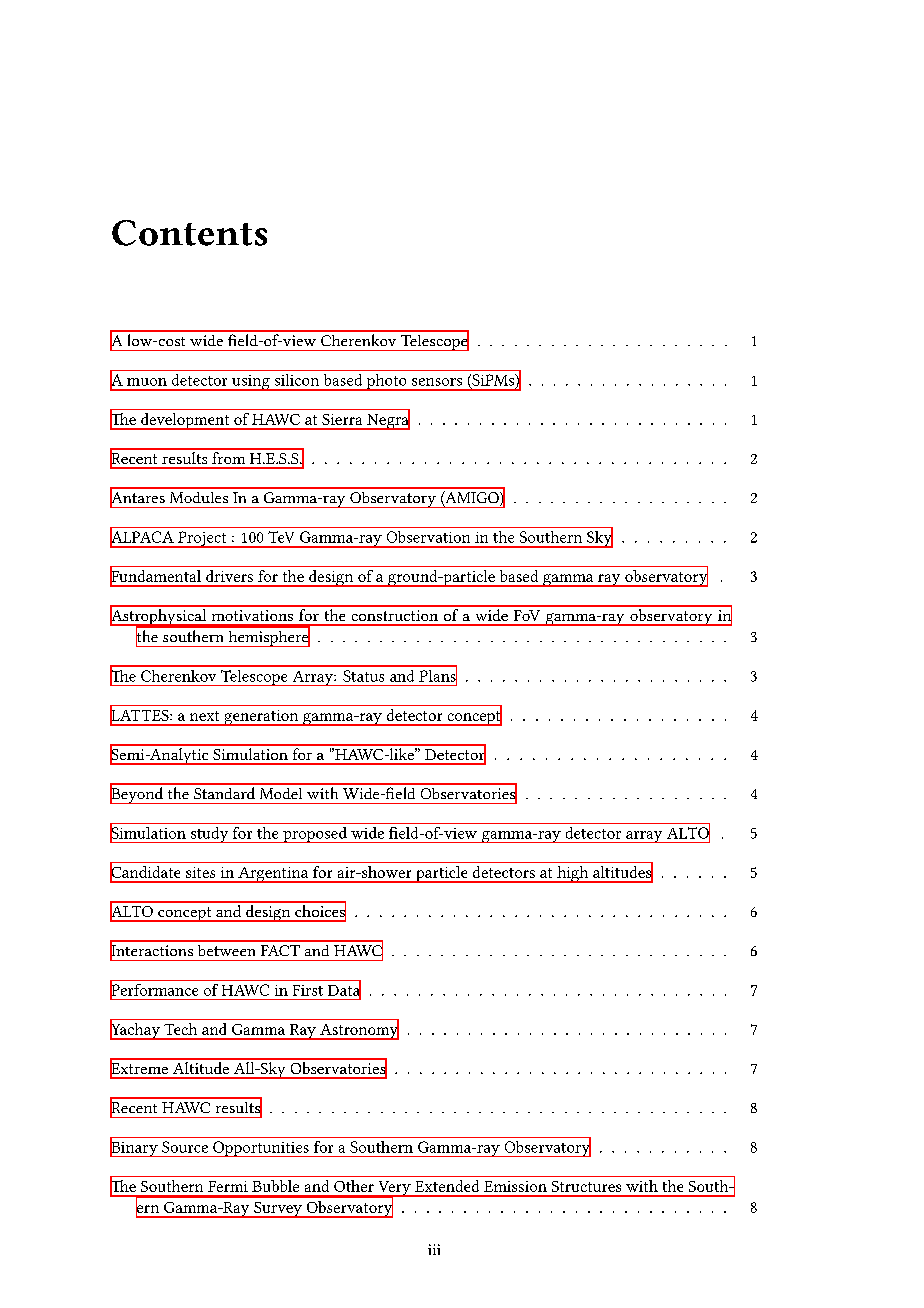 The height and width of the document is (1308, 924). Describe the element at coordinates (273, 875) in the document. I see `Argentina` at that location.
